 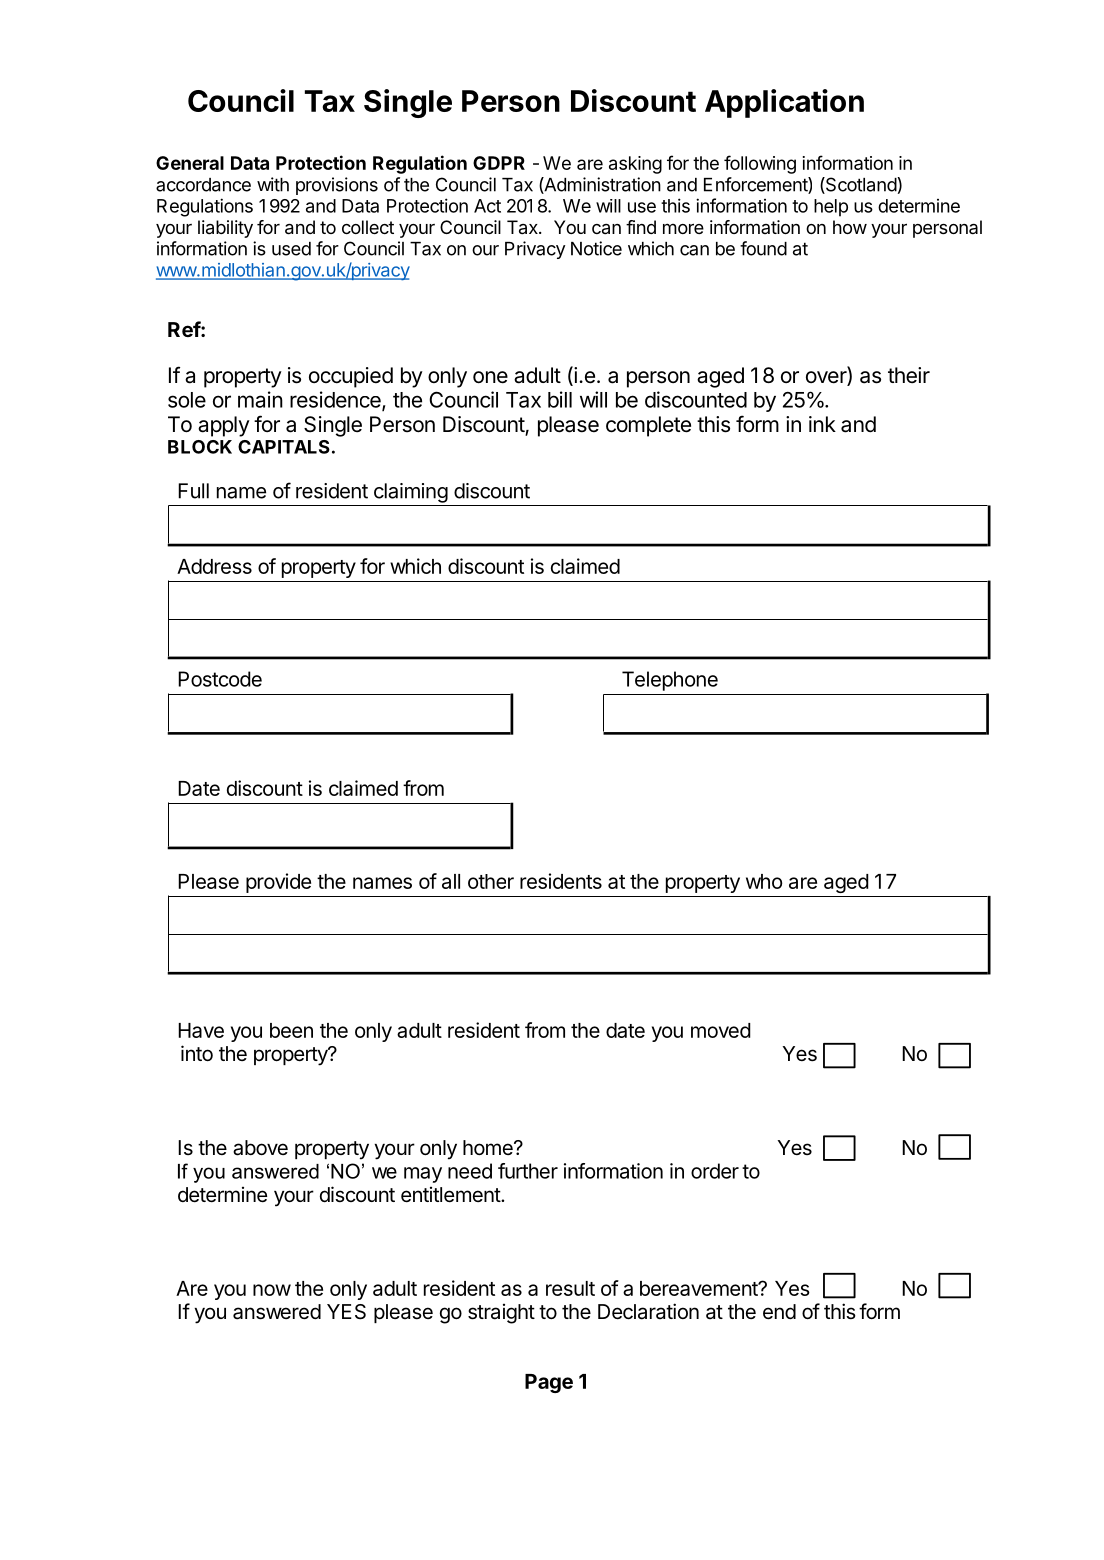 I want to click on end, so click(x=779, y=1312).
